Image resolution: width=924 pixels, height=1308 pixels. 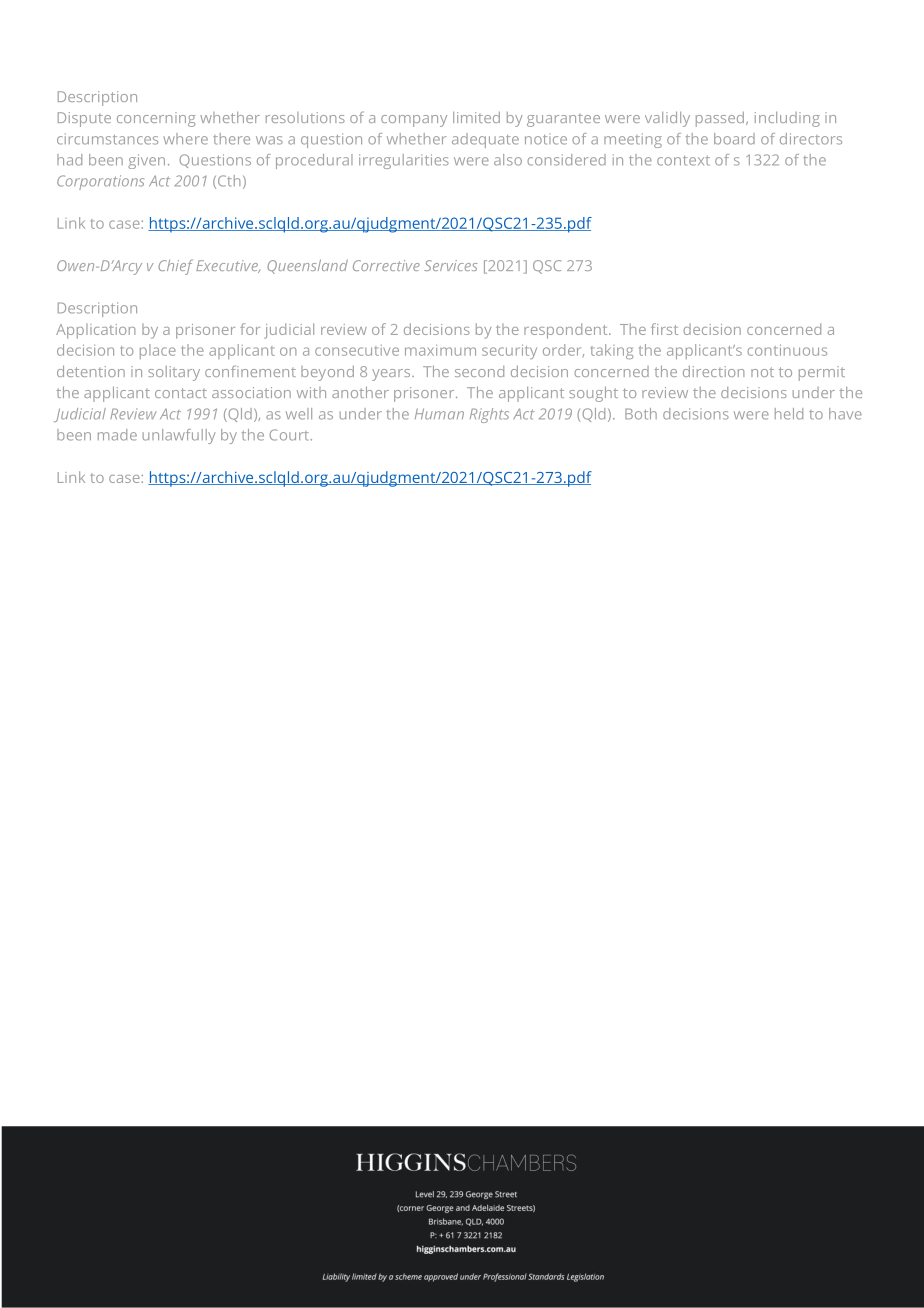 I want to click on passed, so click(x=720, y=119).
